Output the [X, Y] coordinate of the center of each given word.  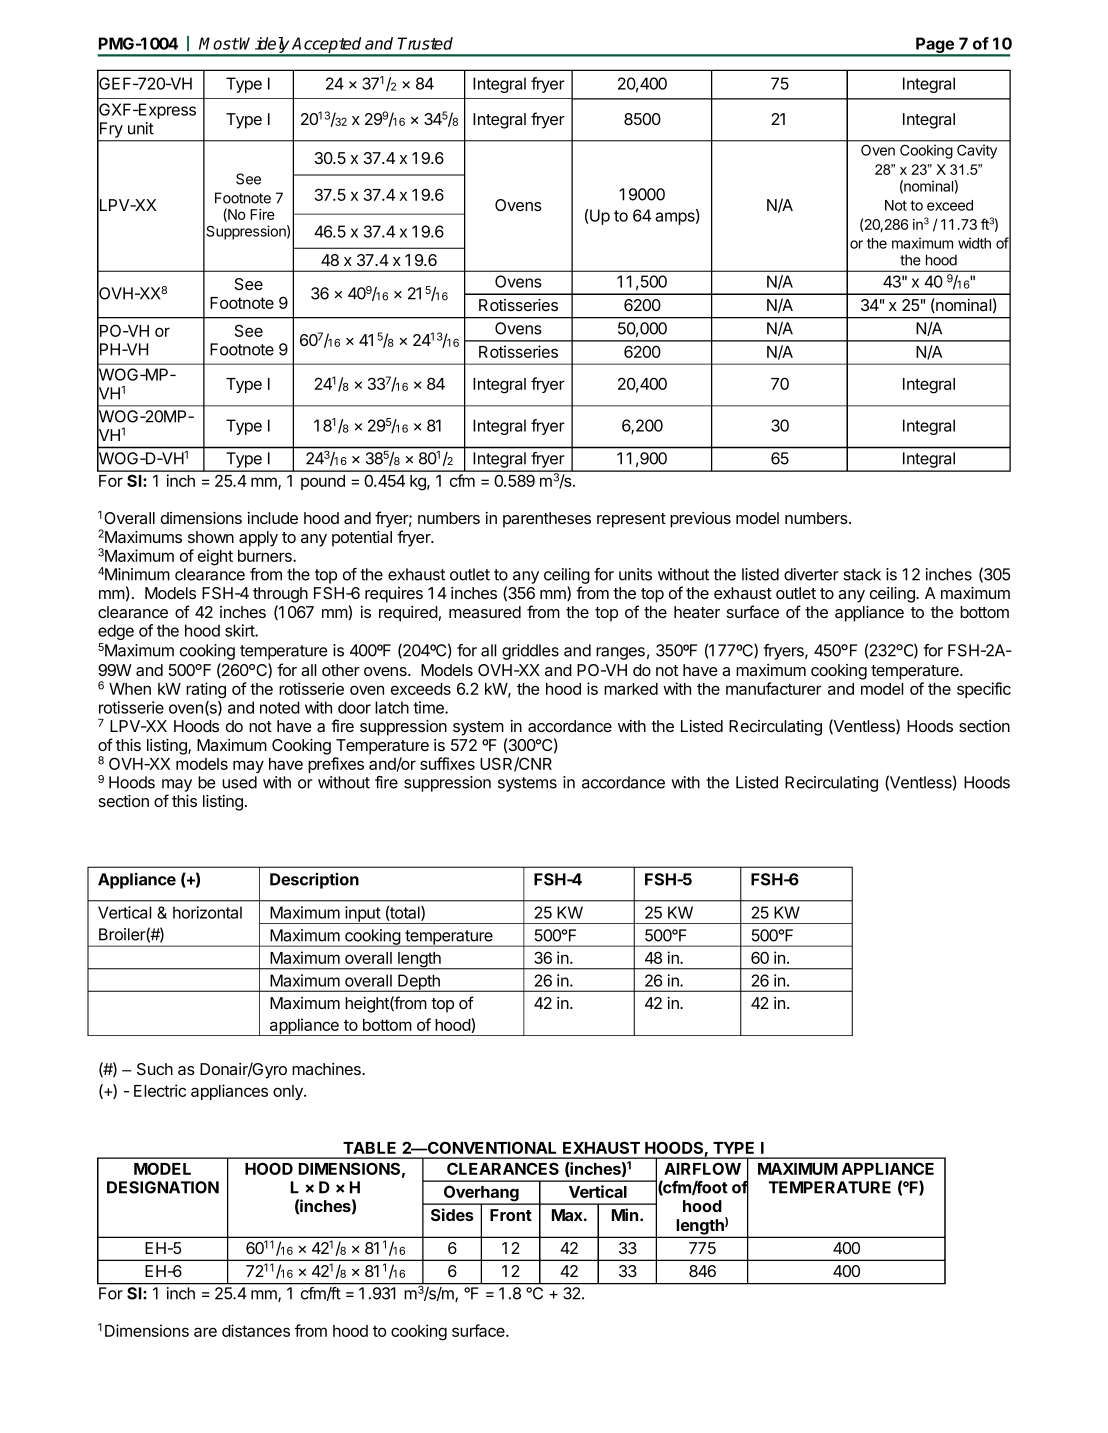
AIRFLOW [702, 1168]
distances [256, 1330]
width [974, 243]
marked [631, 689]
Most [219, 43]
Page [935, 46]
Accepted [327, 46]
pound [323, 482]
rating [206, 690]
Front [511, 1215]
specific [984, 690]
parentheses [547, 520]
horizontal [207, 912]
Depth [419, 983]
